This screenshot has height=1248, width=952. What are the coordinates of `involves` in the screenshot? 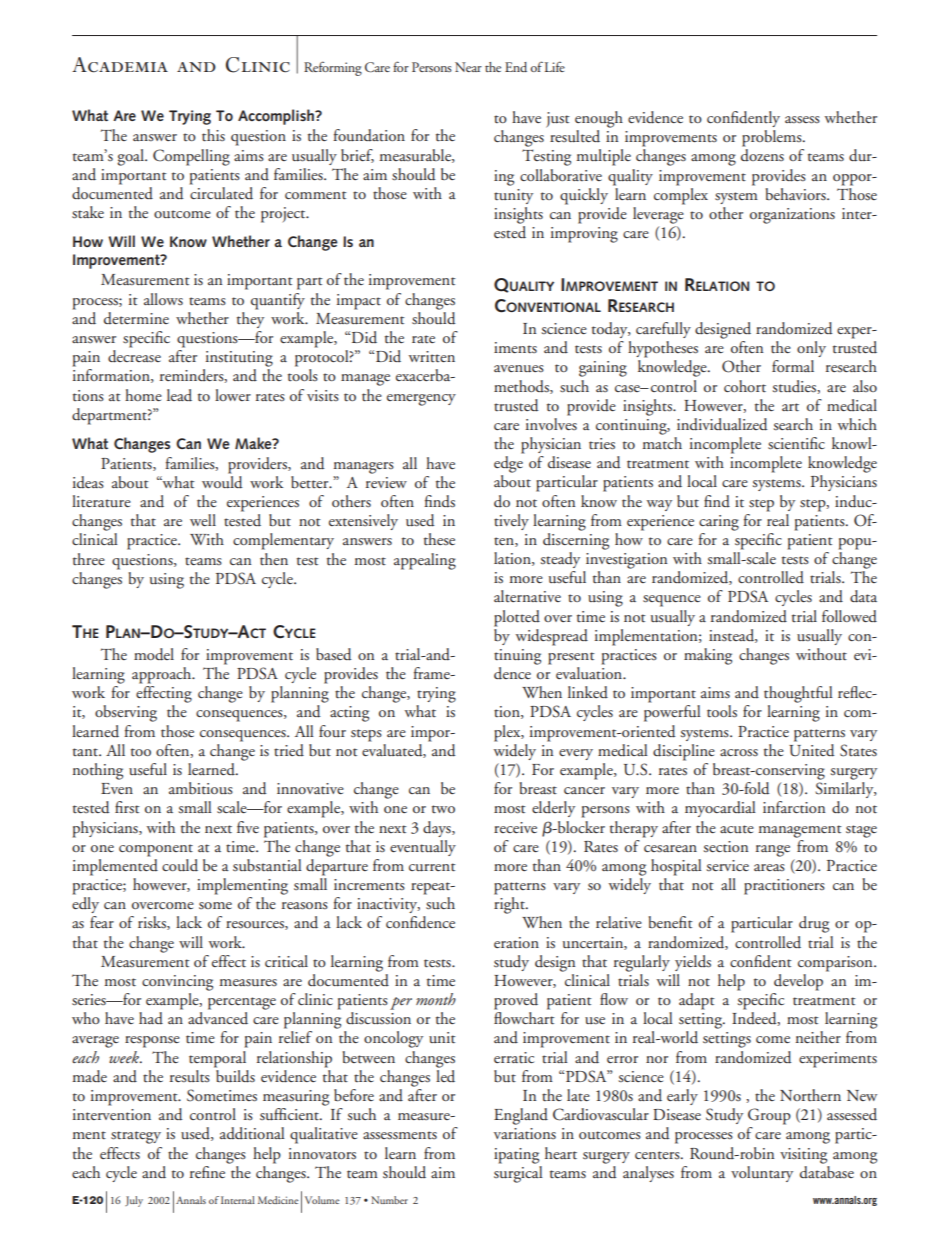 It's located at (551, 422).
